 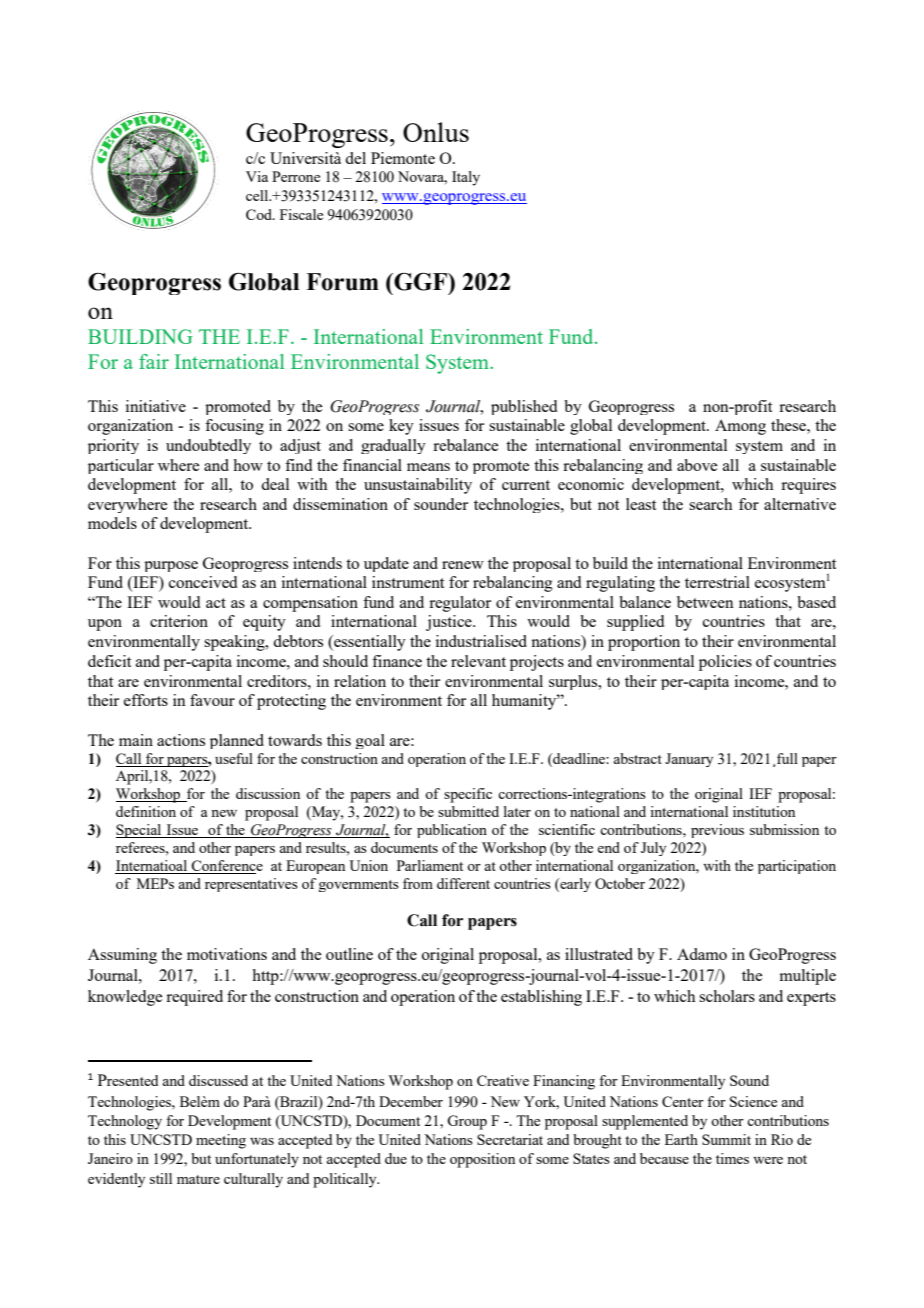 What do you see at coordinates (221, 1141) in the screenshot?
I see `meeting` at bounding box center [221, 1141].
